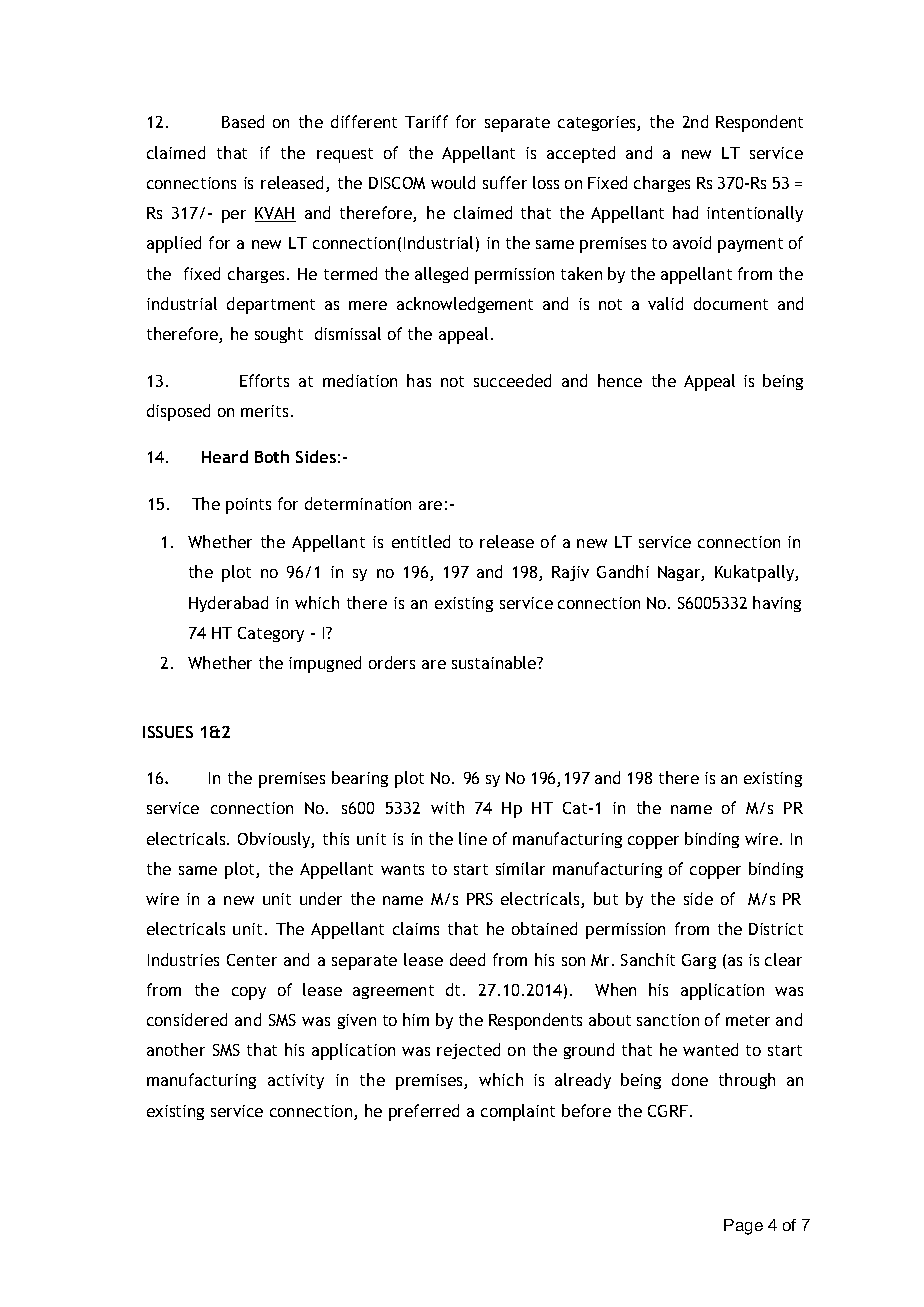 This page has width=924, height=1307. I want to click on deed, so click(467, 959).
